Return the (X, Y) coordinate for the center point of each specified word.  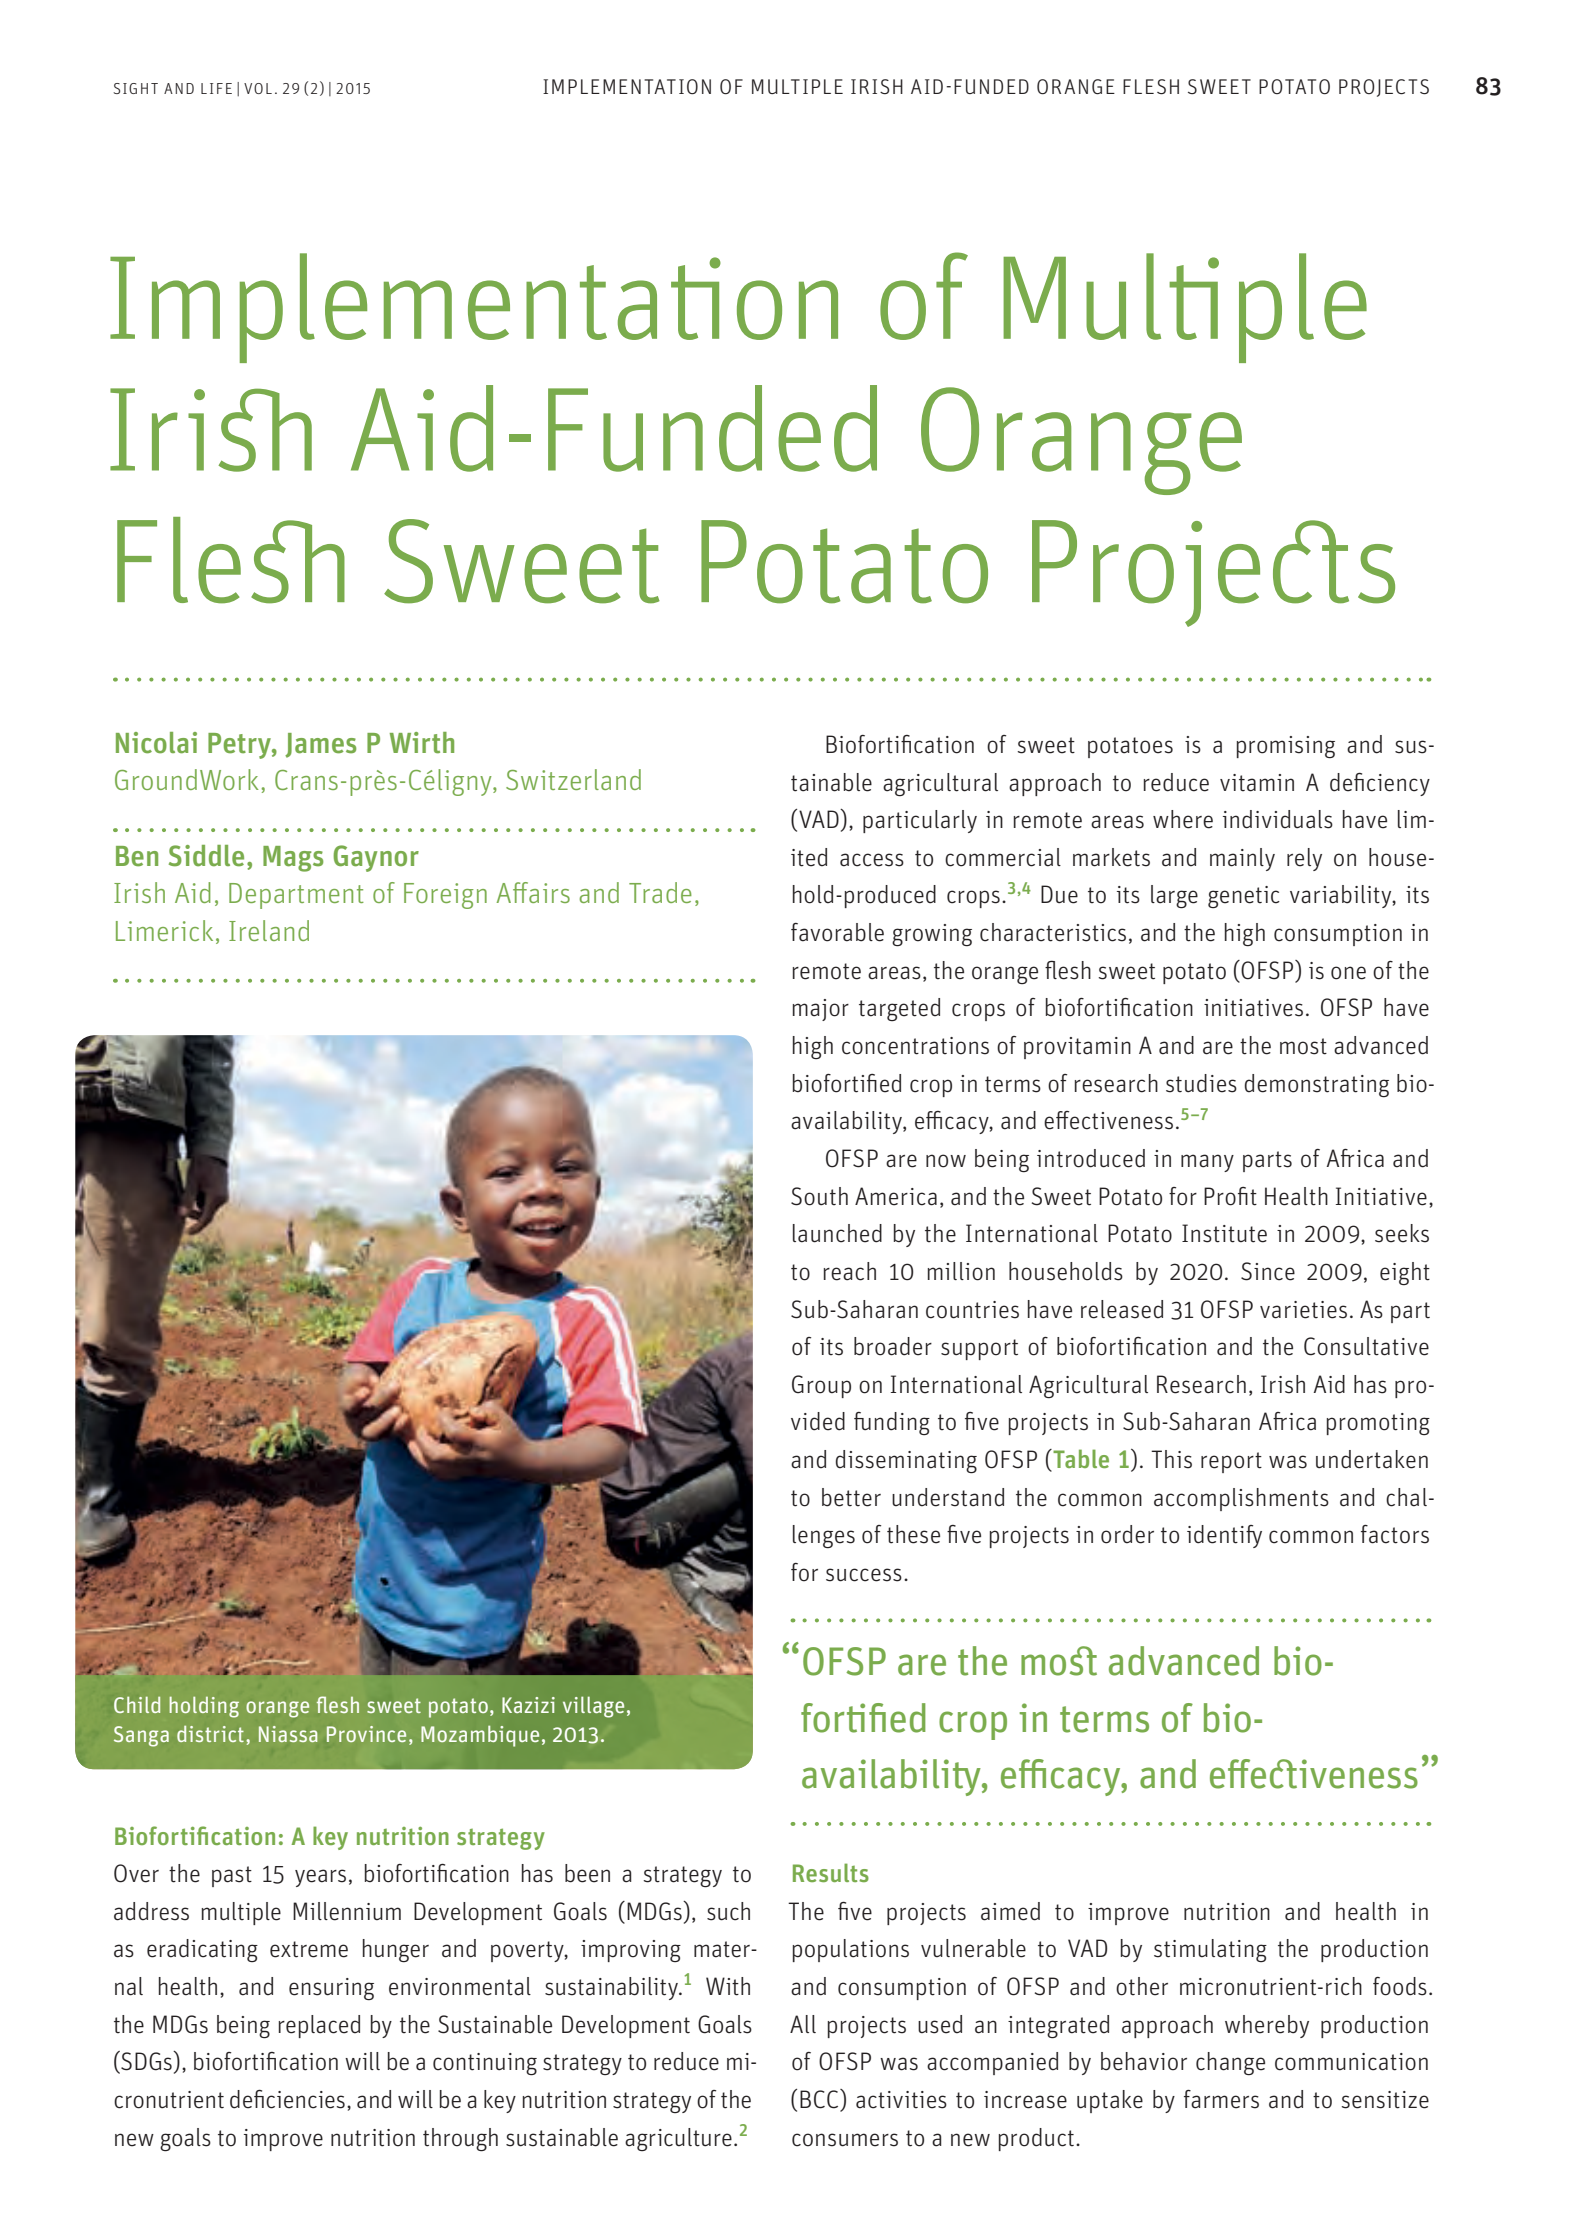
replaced (319, 2026)
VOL (258, 88)
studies (1201, 1083)
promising (1286, 747)
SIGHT (135, 88)
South (819, 1196)
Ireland (269, 930)
